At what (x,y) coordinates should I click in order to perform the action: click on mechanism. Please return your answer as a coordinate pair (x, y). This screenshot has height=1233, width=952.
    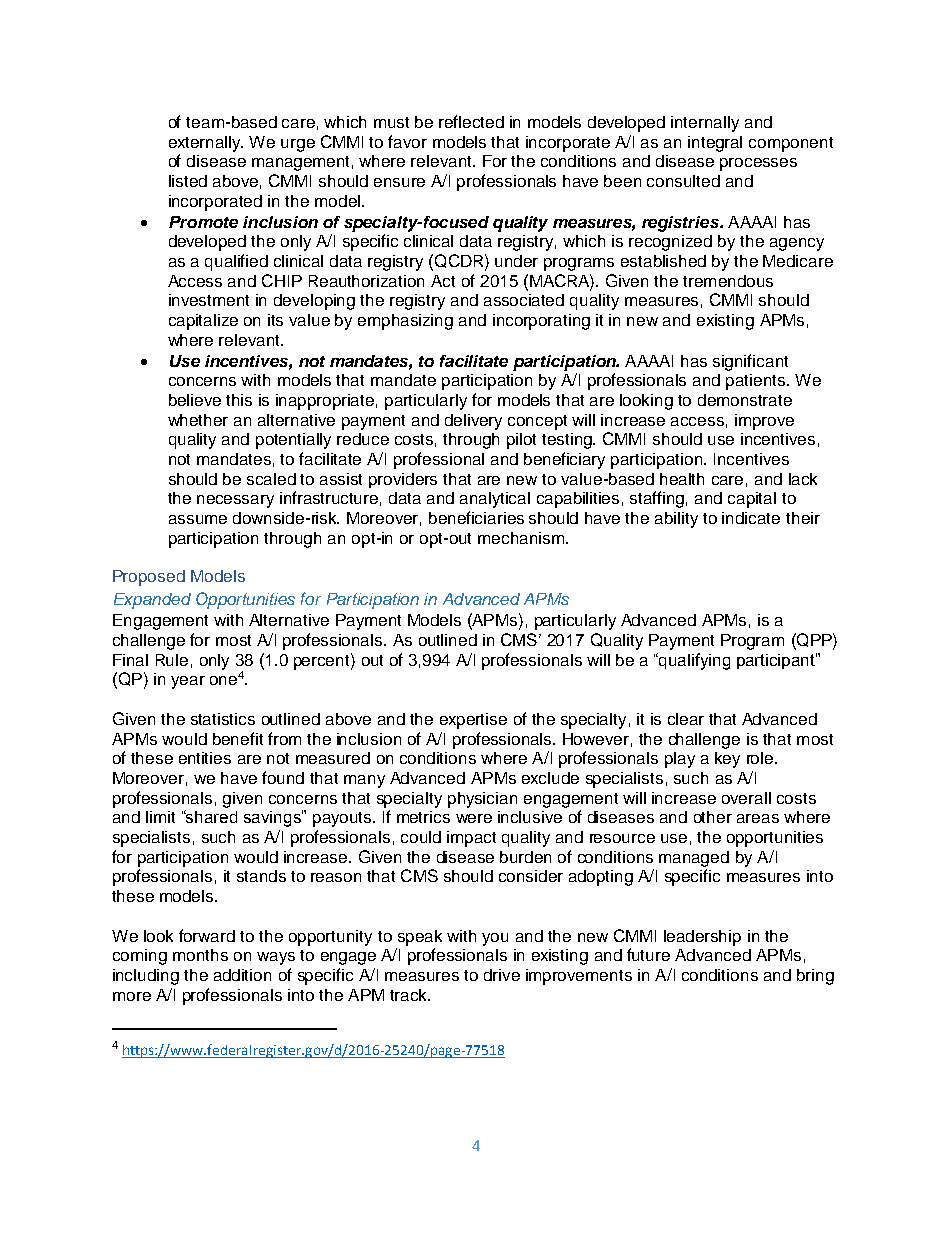
    Looking at the image, I should click on (521, 538).
